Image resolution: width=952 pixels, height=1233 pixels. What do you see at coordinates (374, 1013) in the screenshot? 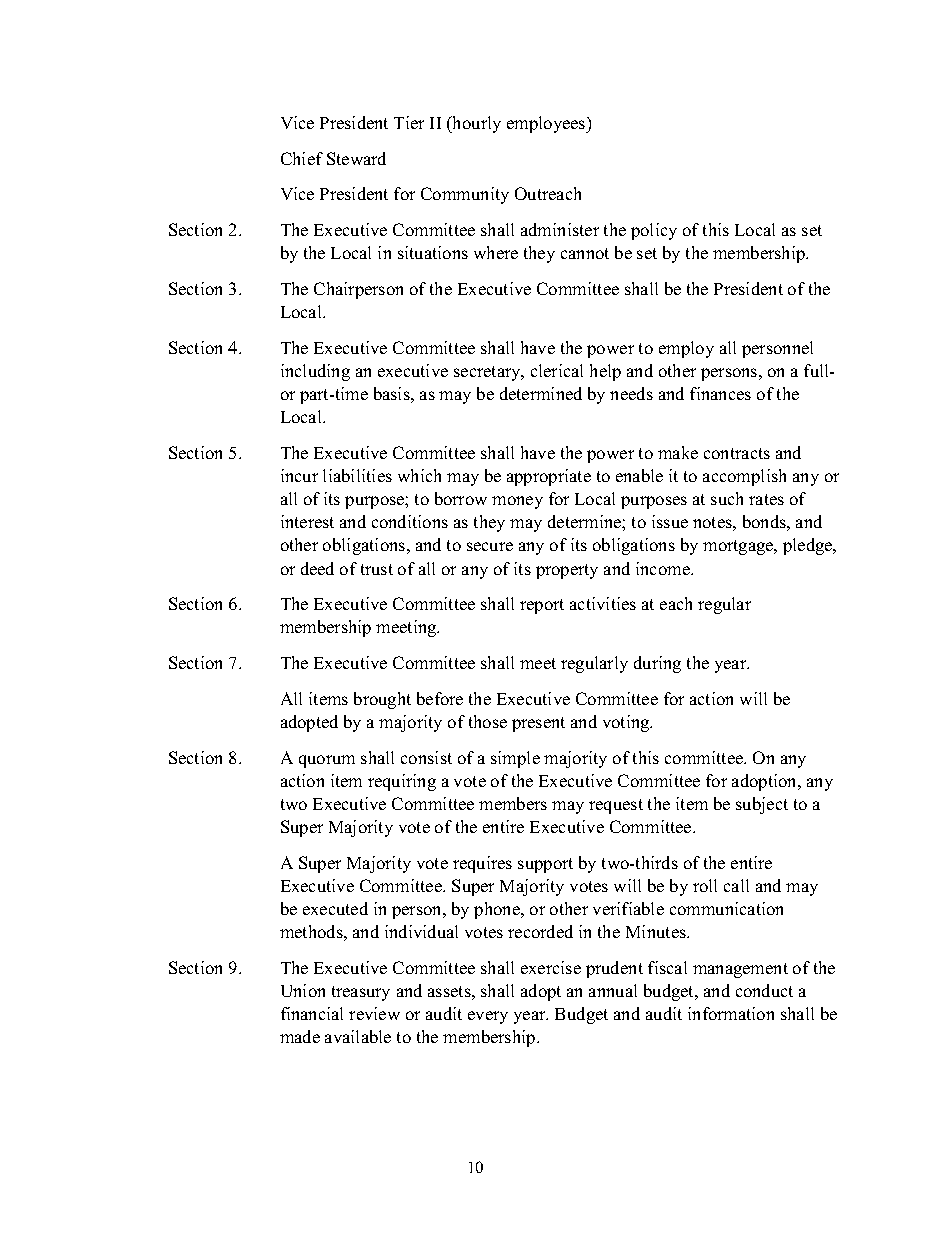
I see `review` at bounding box center [374, 1013].
